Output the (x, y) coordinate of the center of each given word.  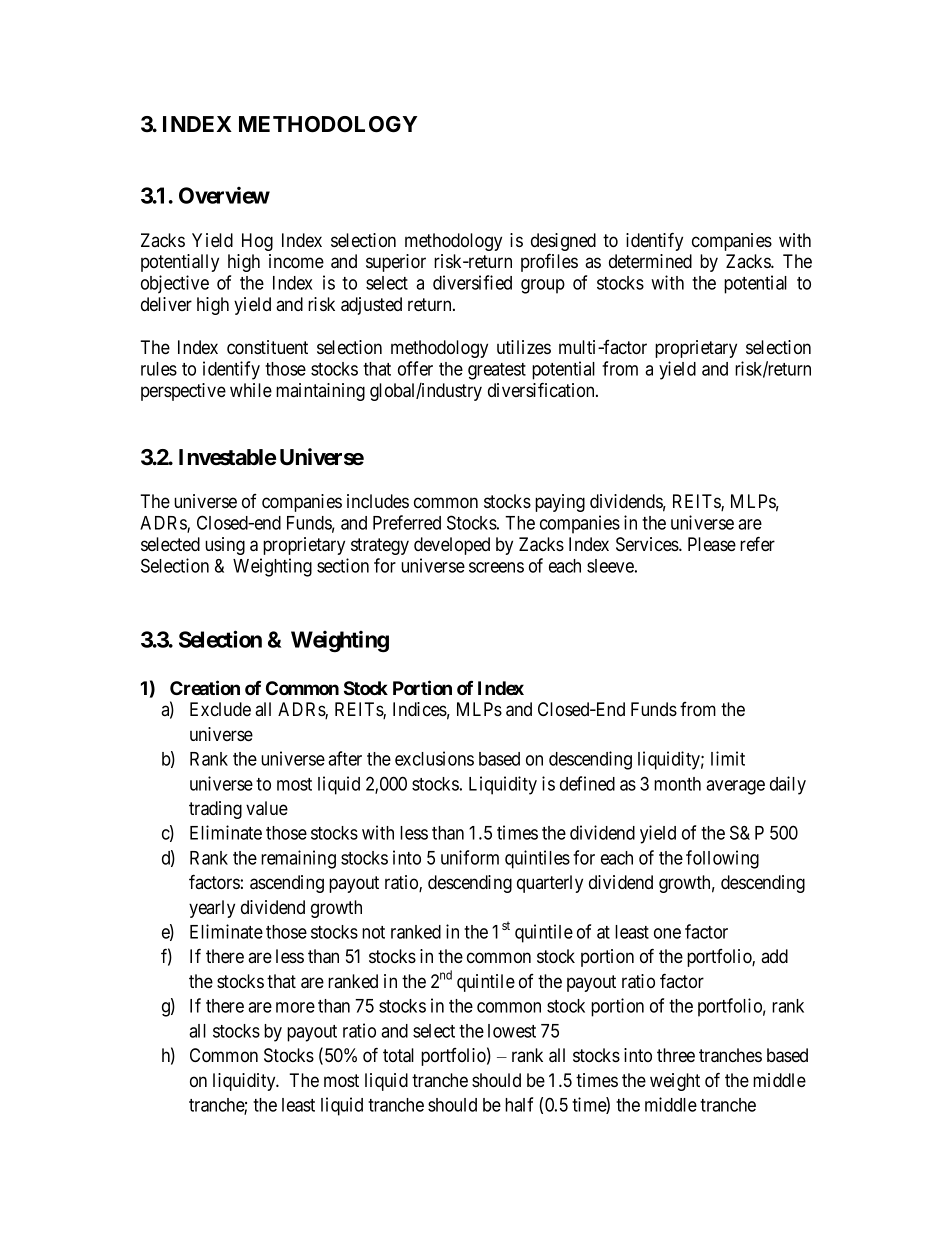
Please (712, 544)
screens (496, 567)
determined (650, 261)
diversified (472, 282)
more (295, 1007)
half (519, 1104)
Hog (257, 242)
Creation (205, 687)
